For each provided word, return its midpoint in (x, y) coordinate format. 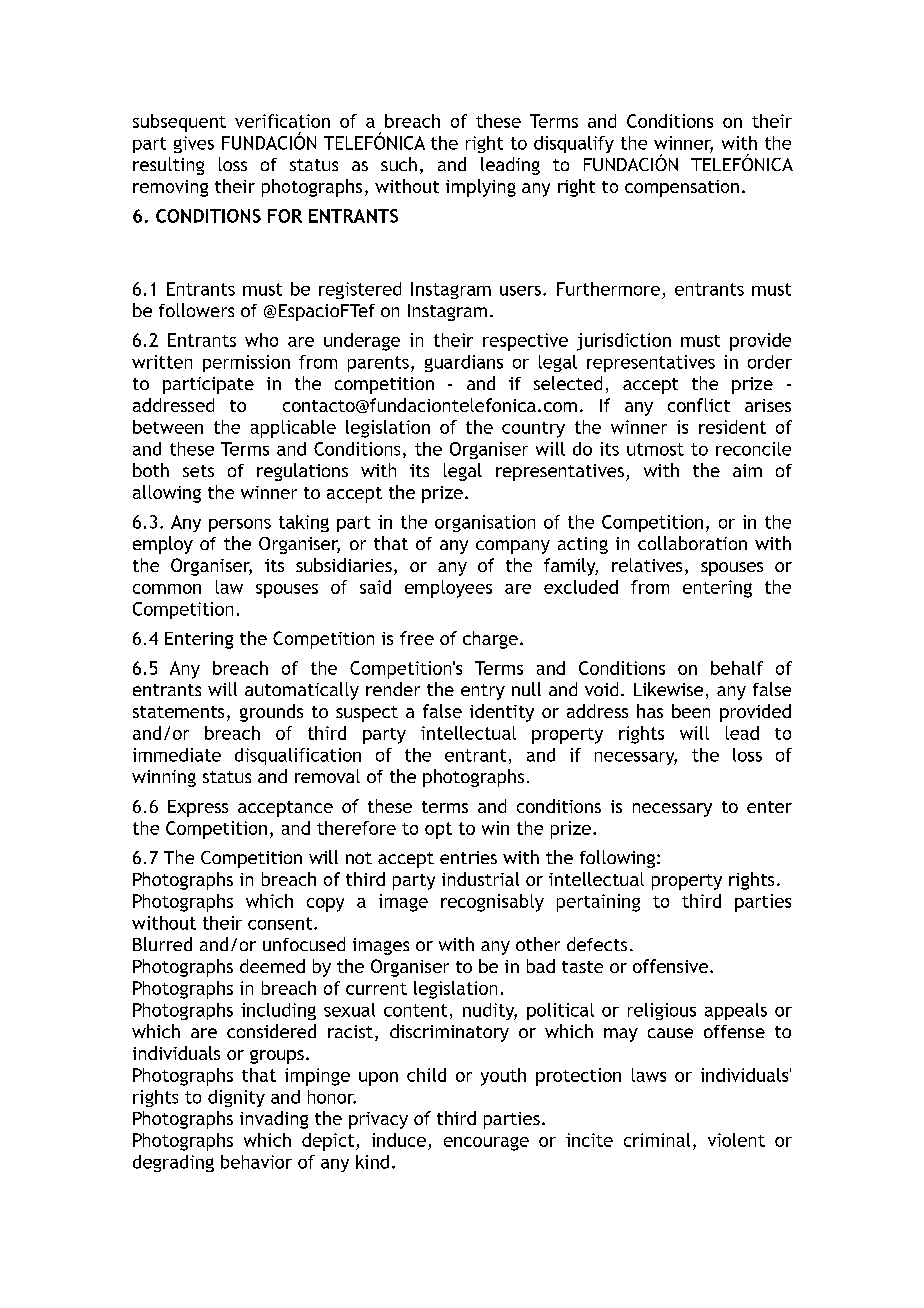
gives (194, 144)
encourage (486, 1144)
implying (481, 188)
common (167, 589)
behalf (737, 668)
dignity (236, 1098)
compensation (682, 188)
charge (490, 640)
